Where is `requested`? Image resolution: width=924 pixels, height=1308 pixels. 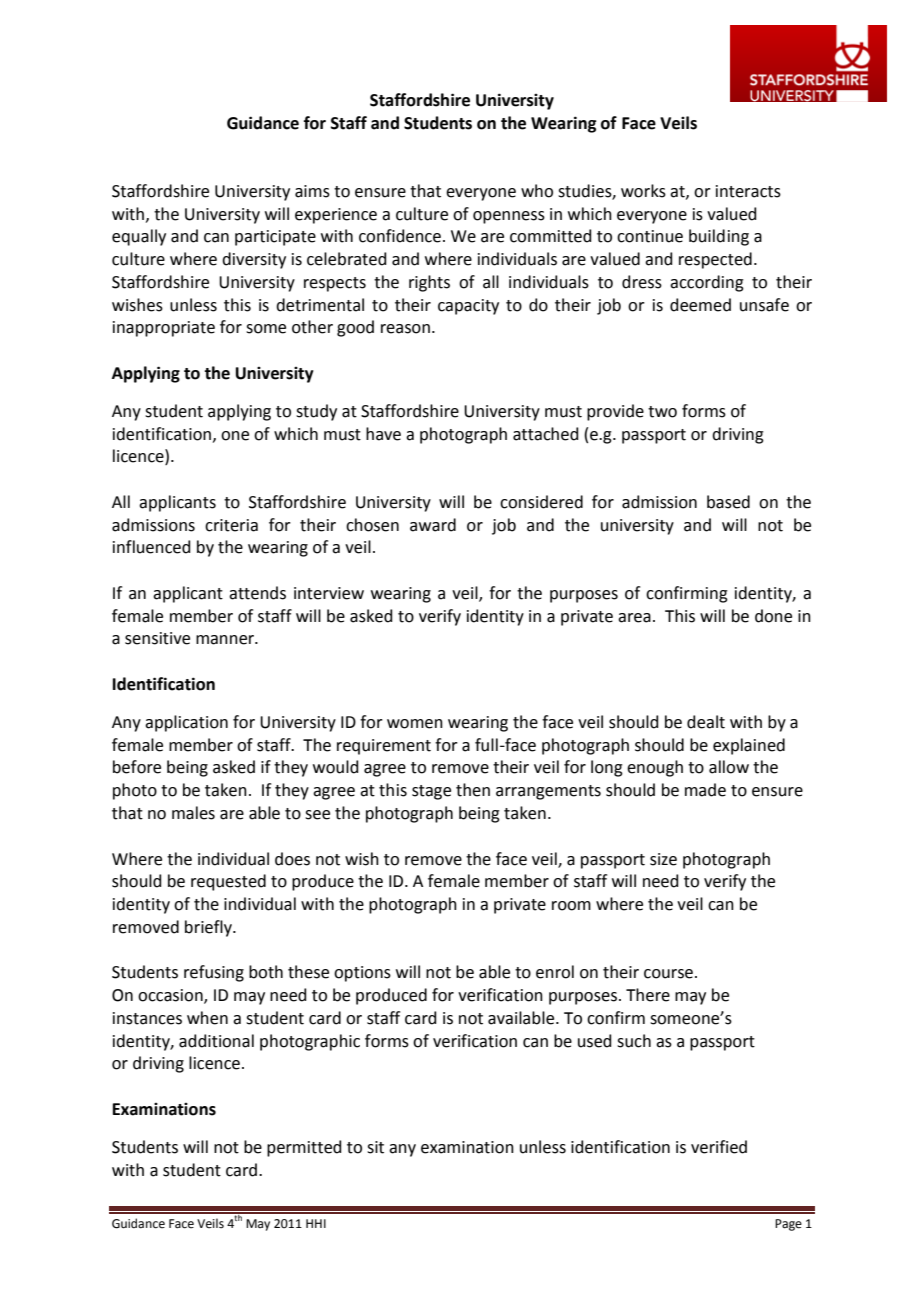 requested is located at coordinates (228, 882).
